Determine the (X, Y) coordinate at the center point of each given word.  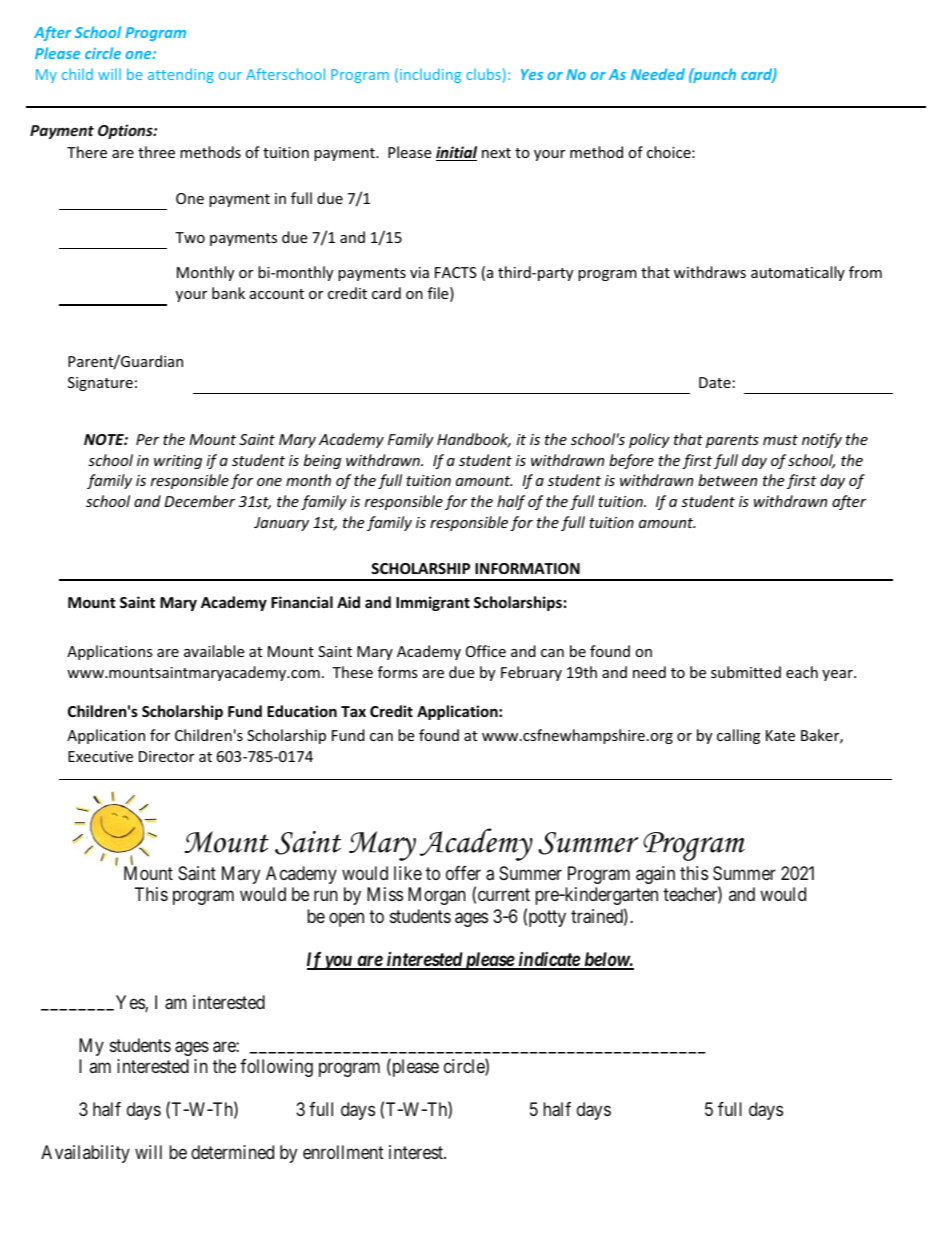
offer (463, 873)
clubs (483, 74)
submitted (746, 672)
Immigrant (433, 603)
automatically (798, 273)
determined (232, 1152)
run (326, 896)
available (214, 651)
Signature (100, 384)
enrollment (343, 1152)
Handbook (474, 440)
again (655, 875)
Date (715, 382)
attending (181, 75)
